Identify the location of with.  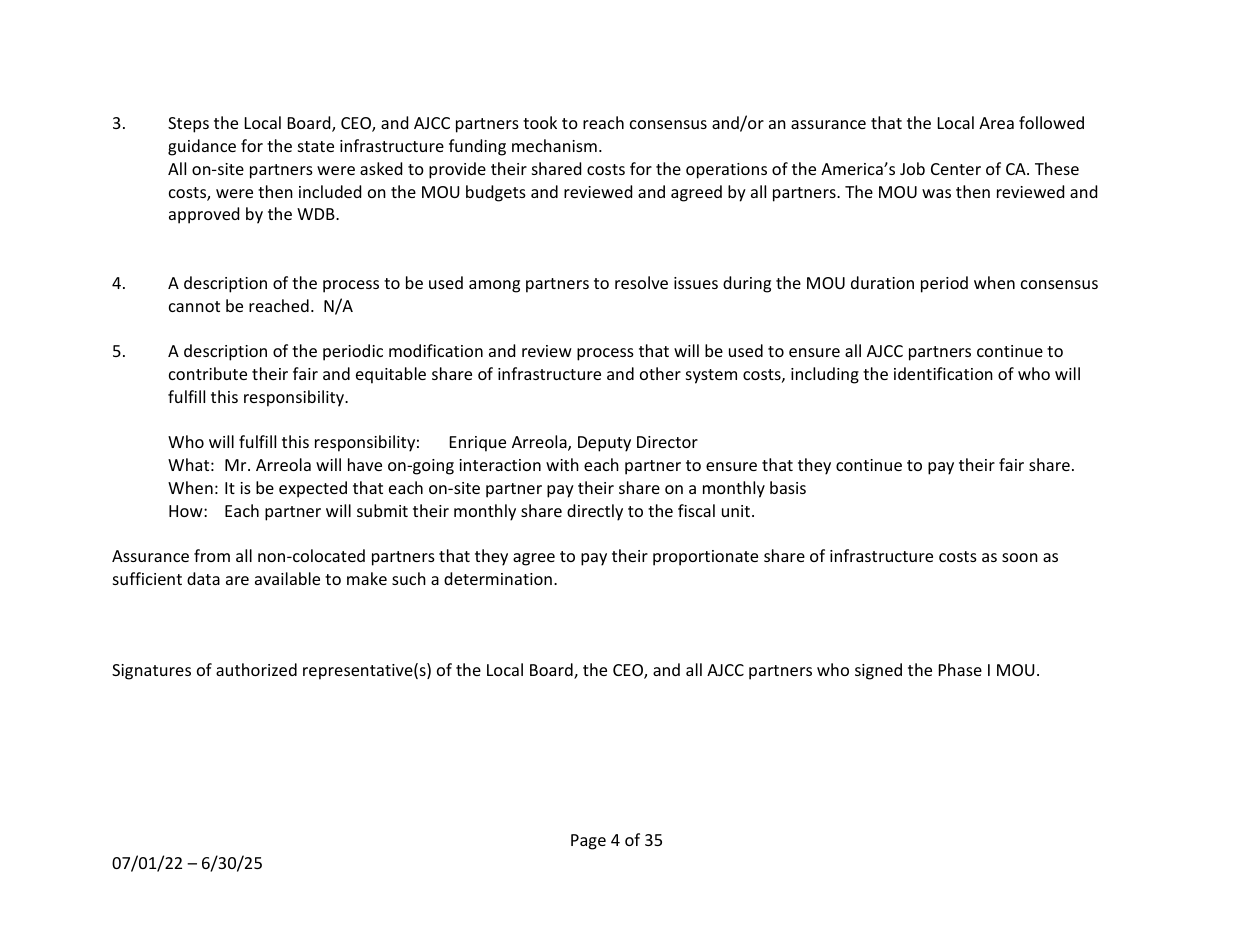
(562, 464).
